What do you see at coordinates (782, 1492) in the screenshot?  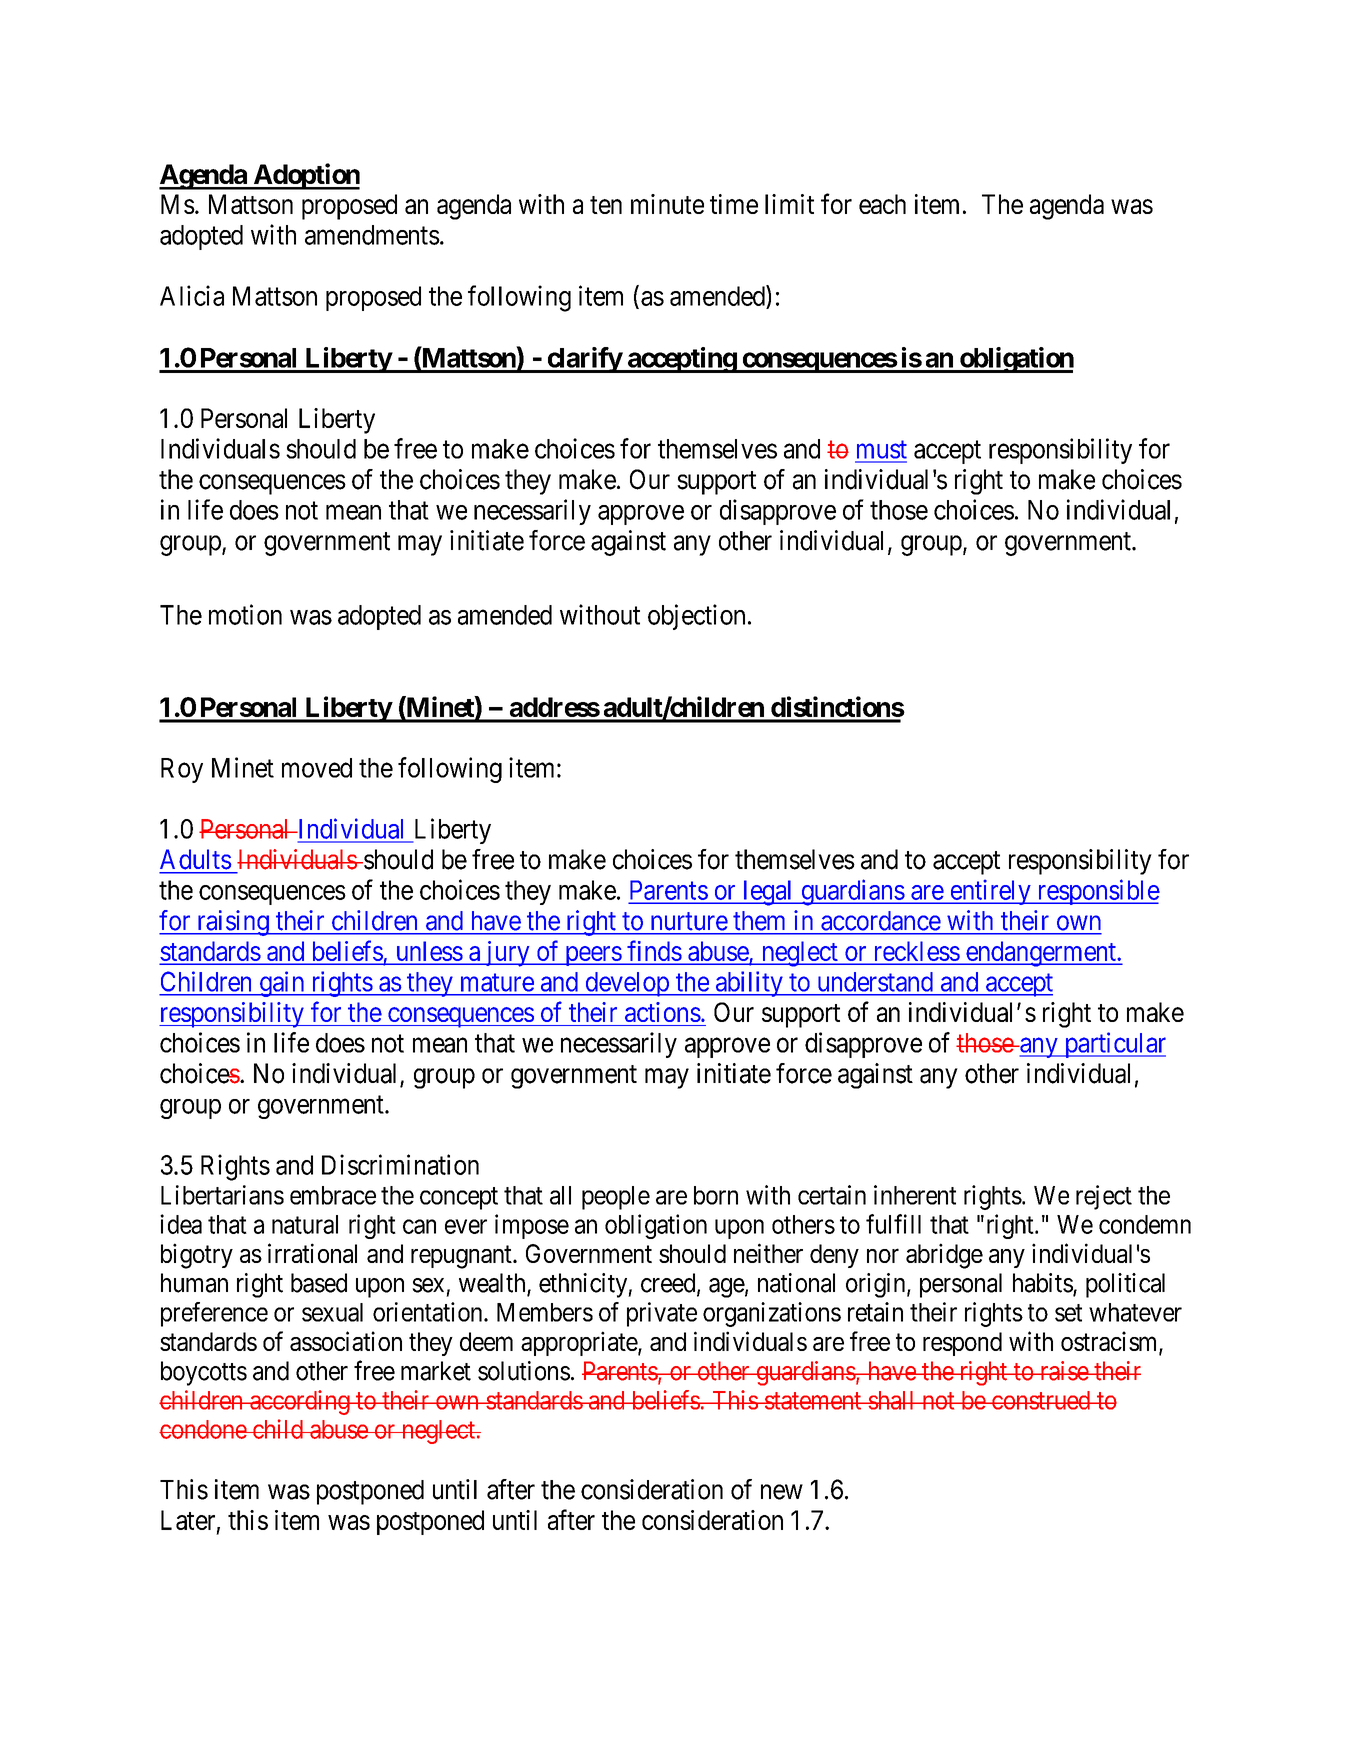 I see `new` at bounding box center [782, 1492].
